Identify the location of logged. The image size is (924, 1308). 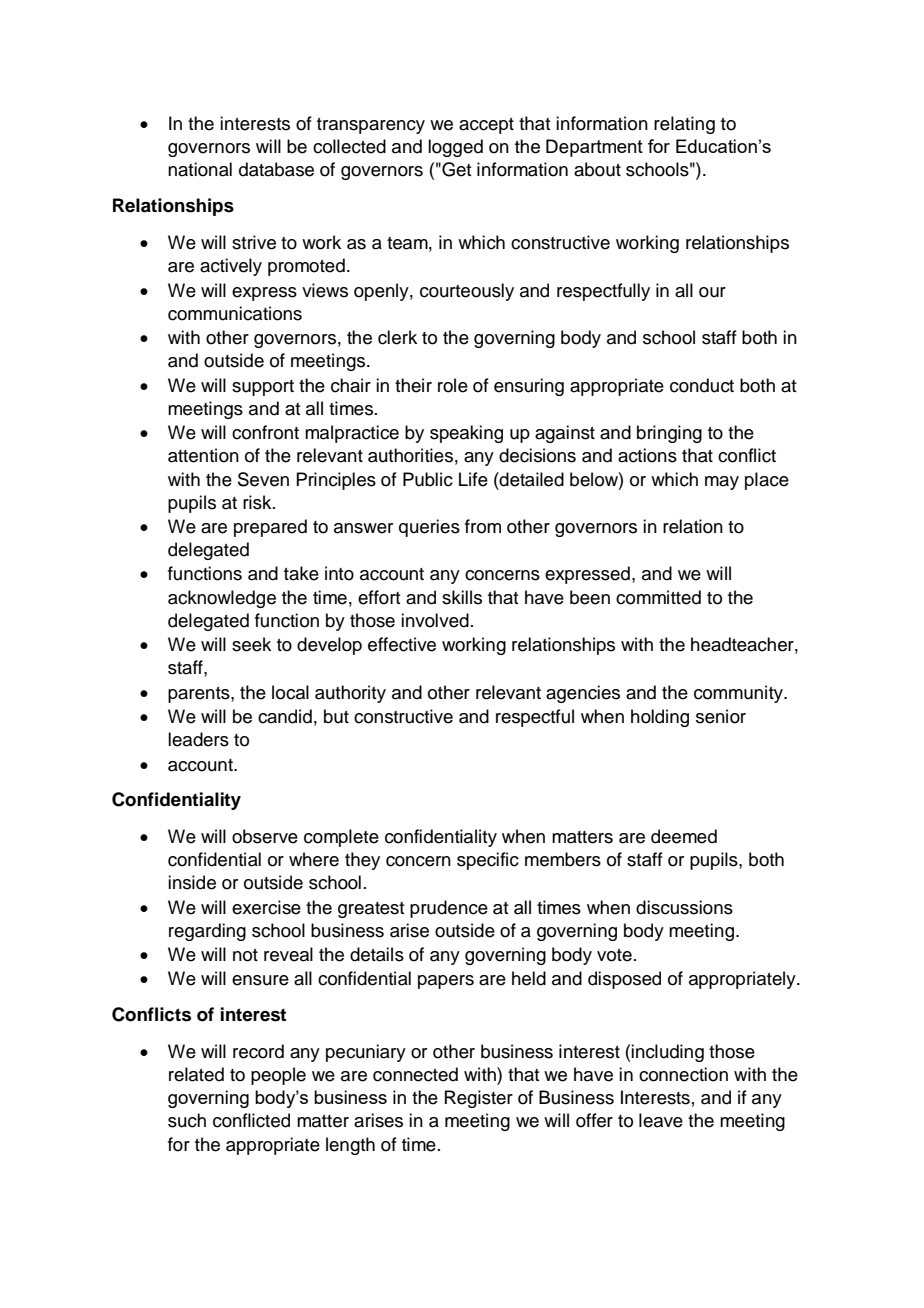
(455, 148).
